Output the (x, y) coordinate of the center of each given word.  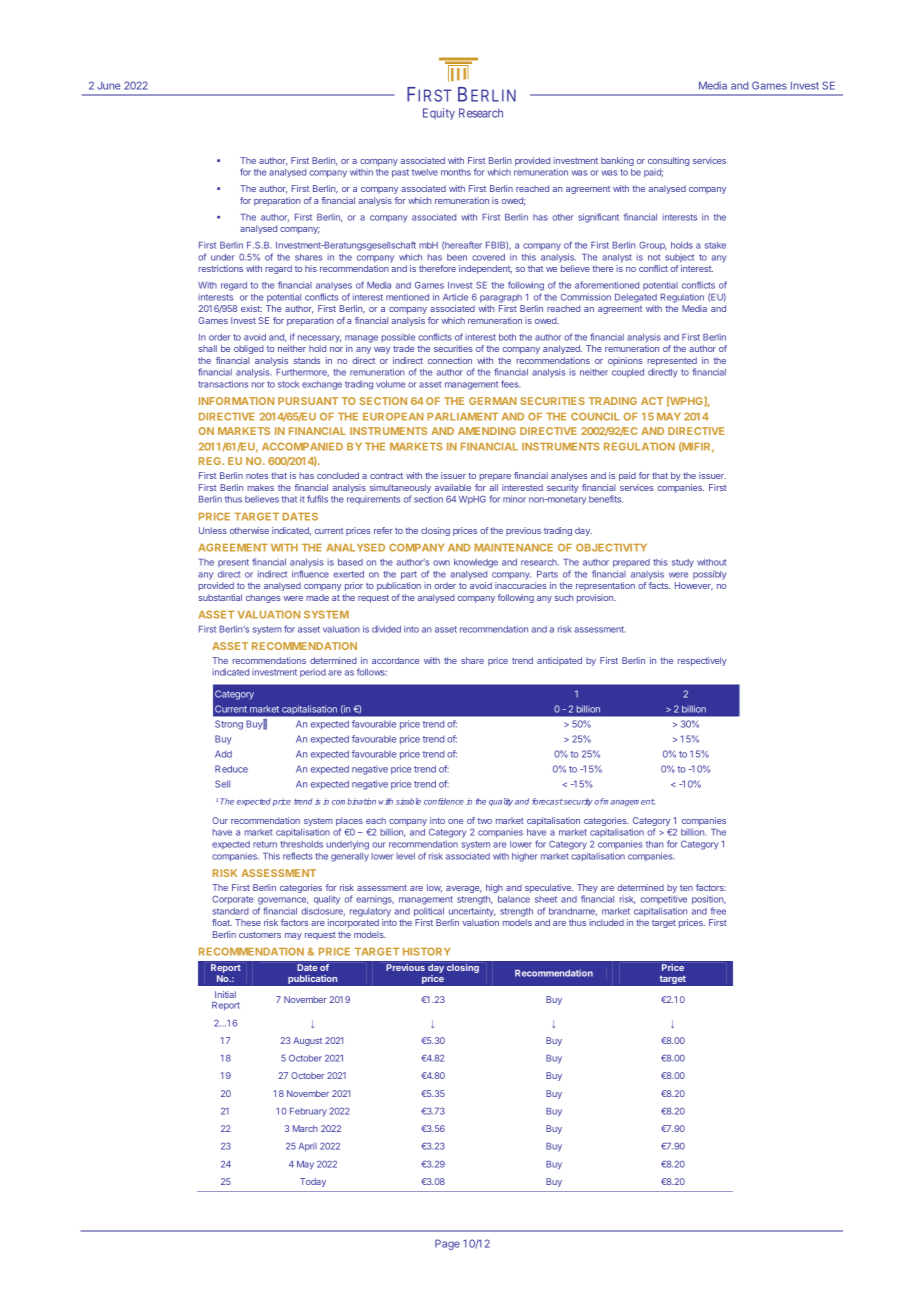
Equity (439, 114)
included (606, 922)
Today (313, 1182)
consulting (668, 161)
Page (447, 1244)
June (108, 85)
